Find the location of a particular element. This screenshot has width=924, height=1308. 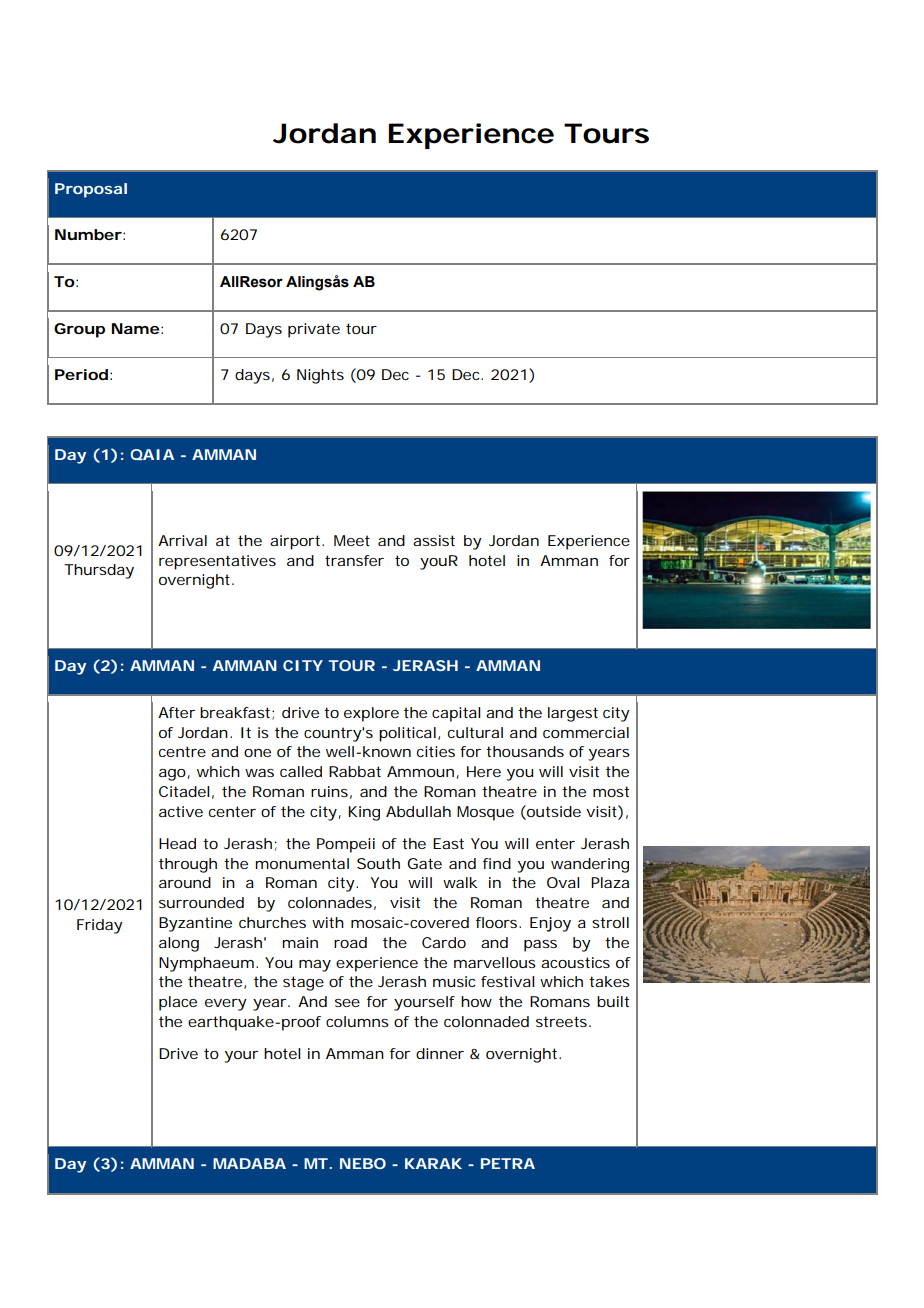

Thursday is located at coordinates (99, 571).
